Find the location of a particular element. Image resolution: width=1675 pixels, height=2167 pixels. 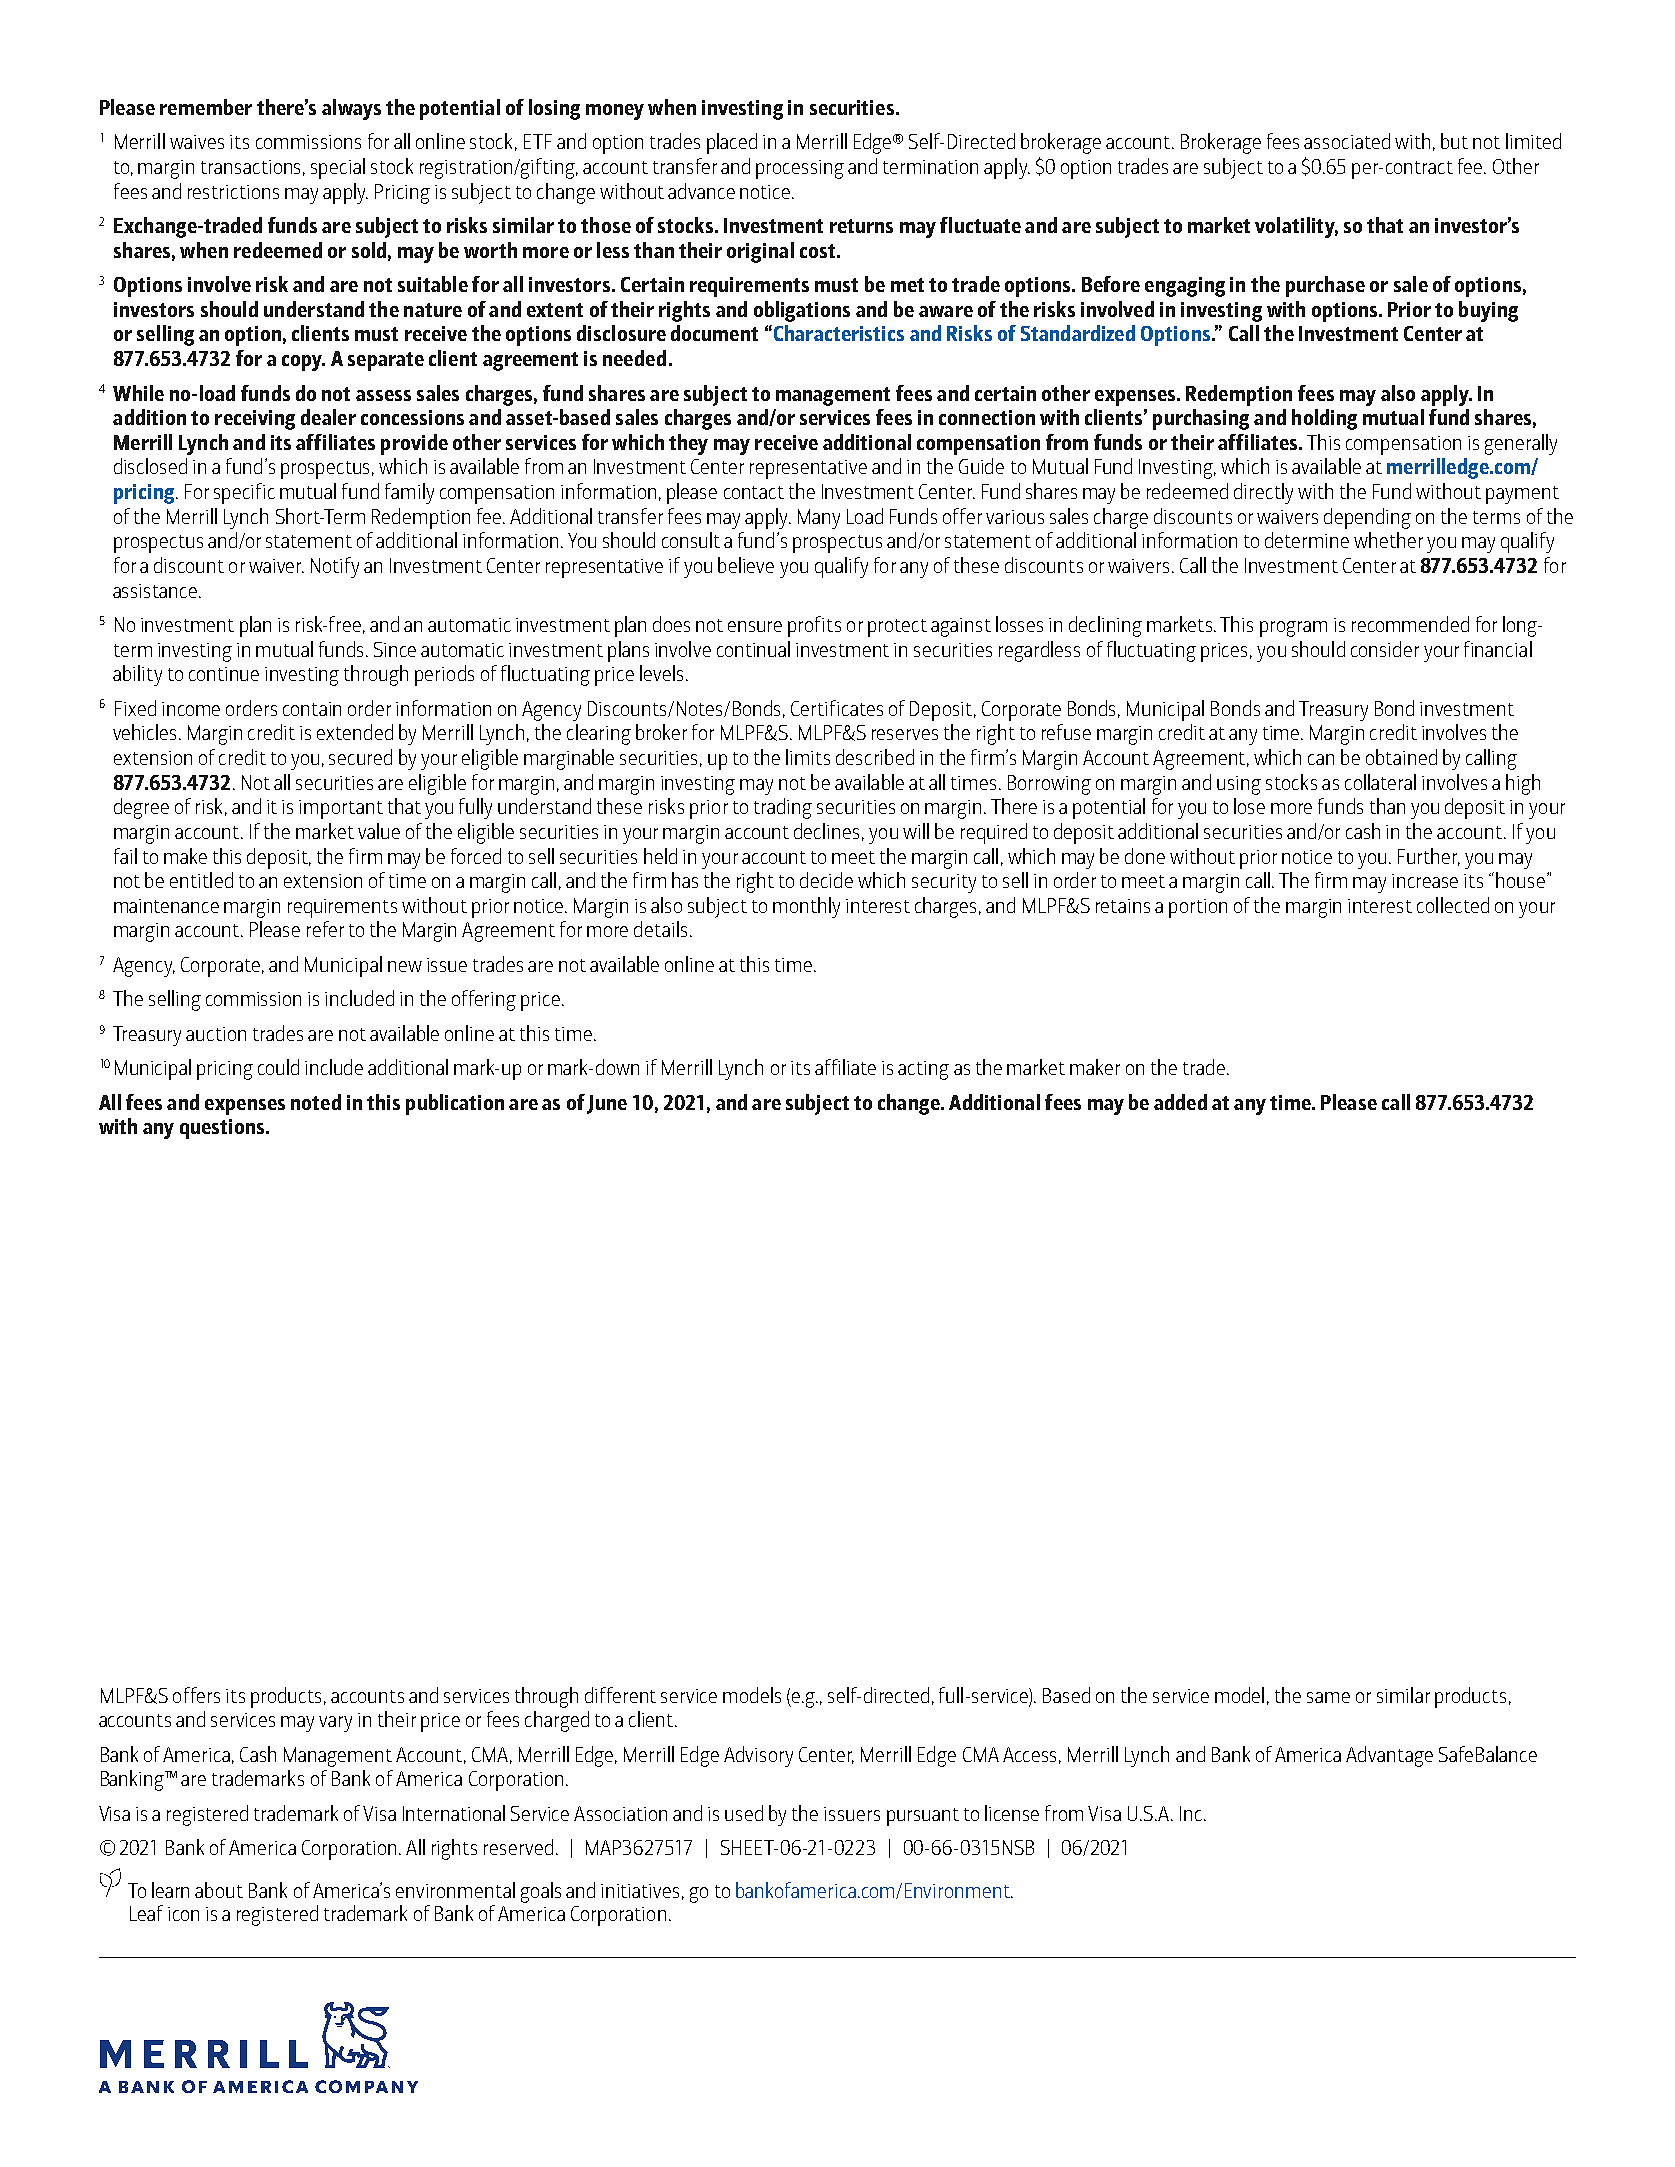

associated is located at coordinates (1347, 141).
